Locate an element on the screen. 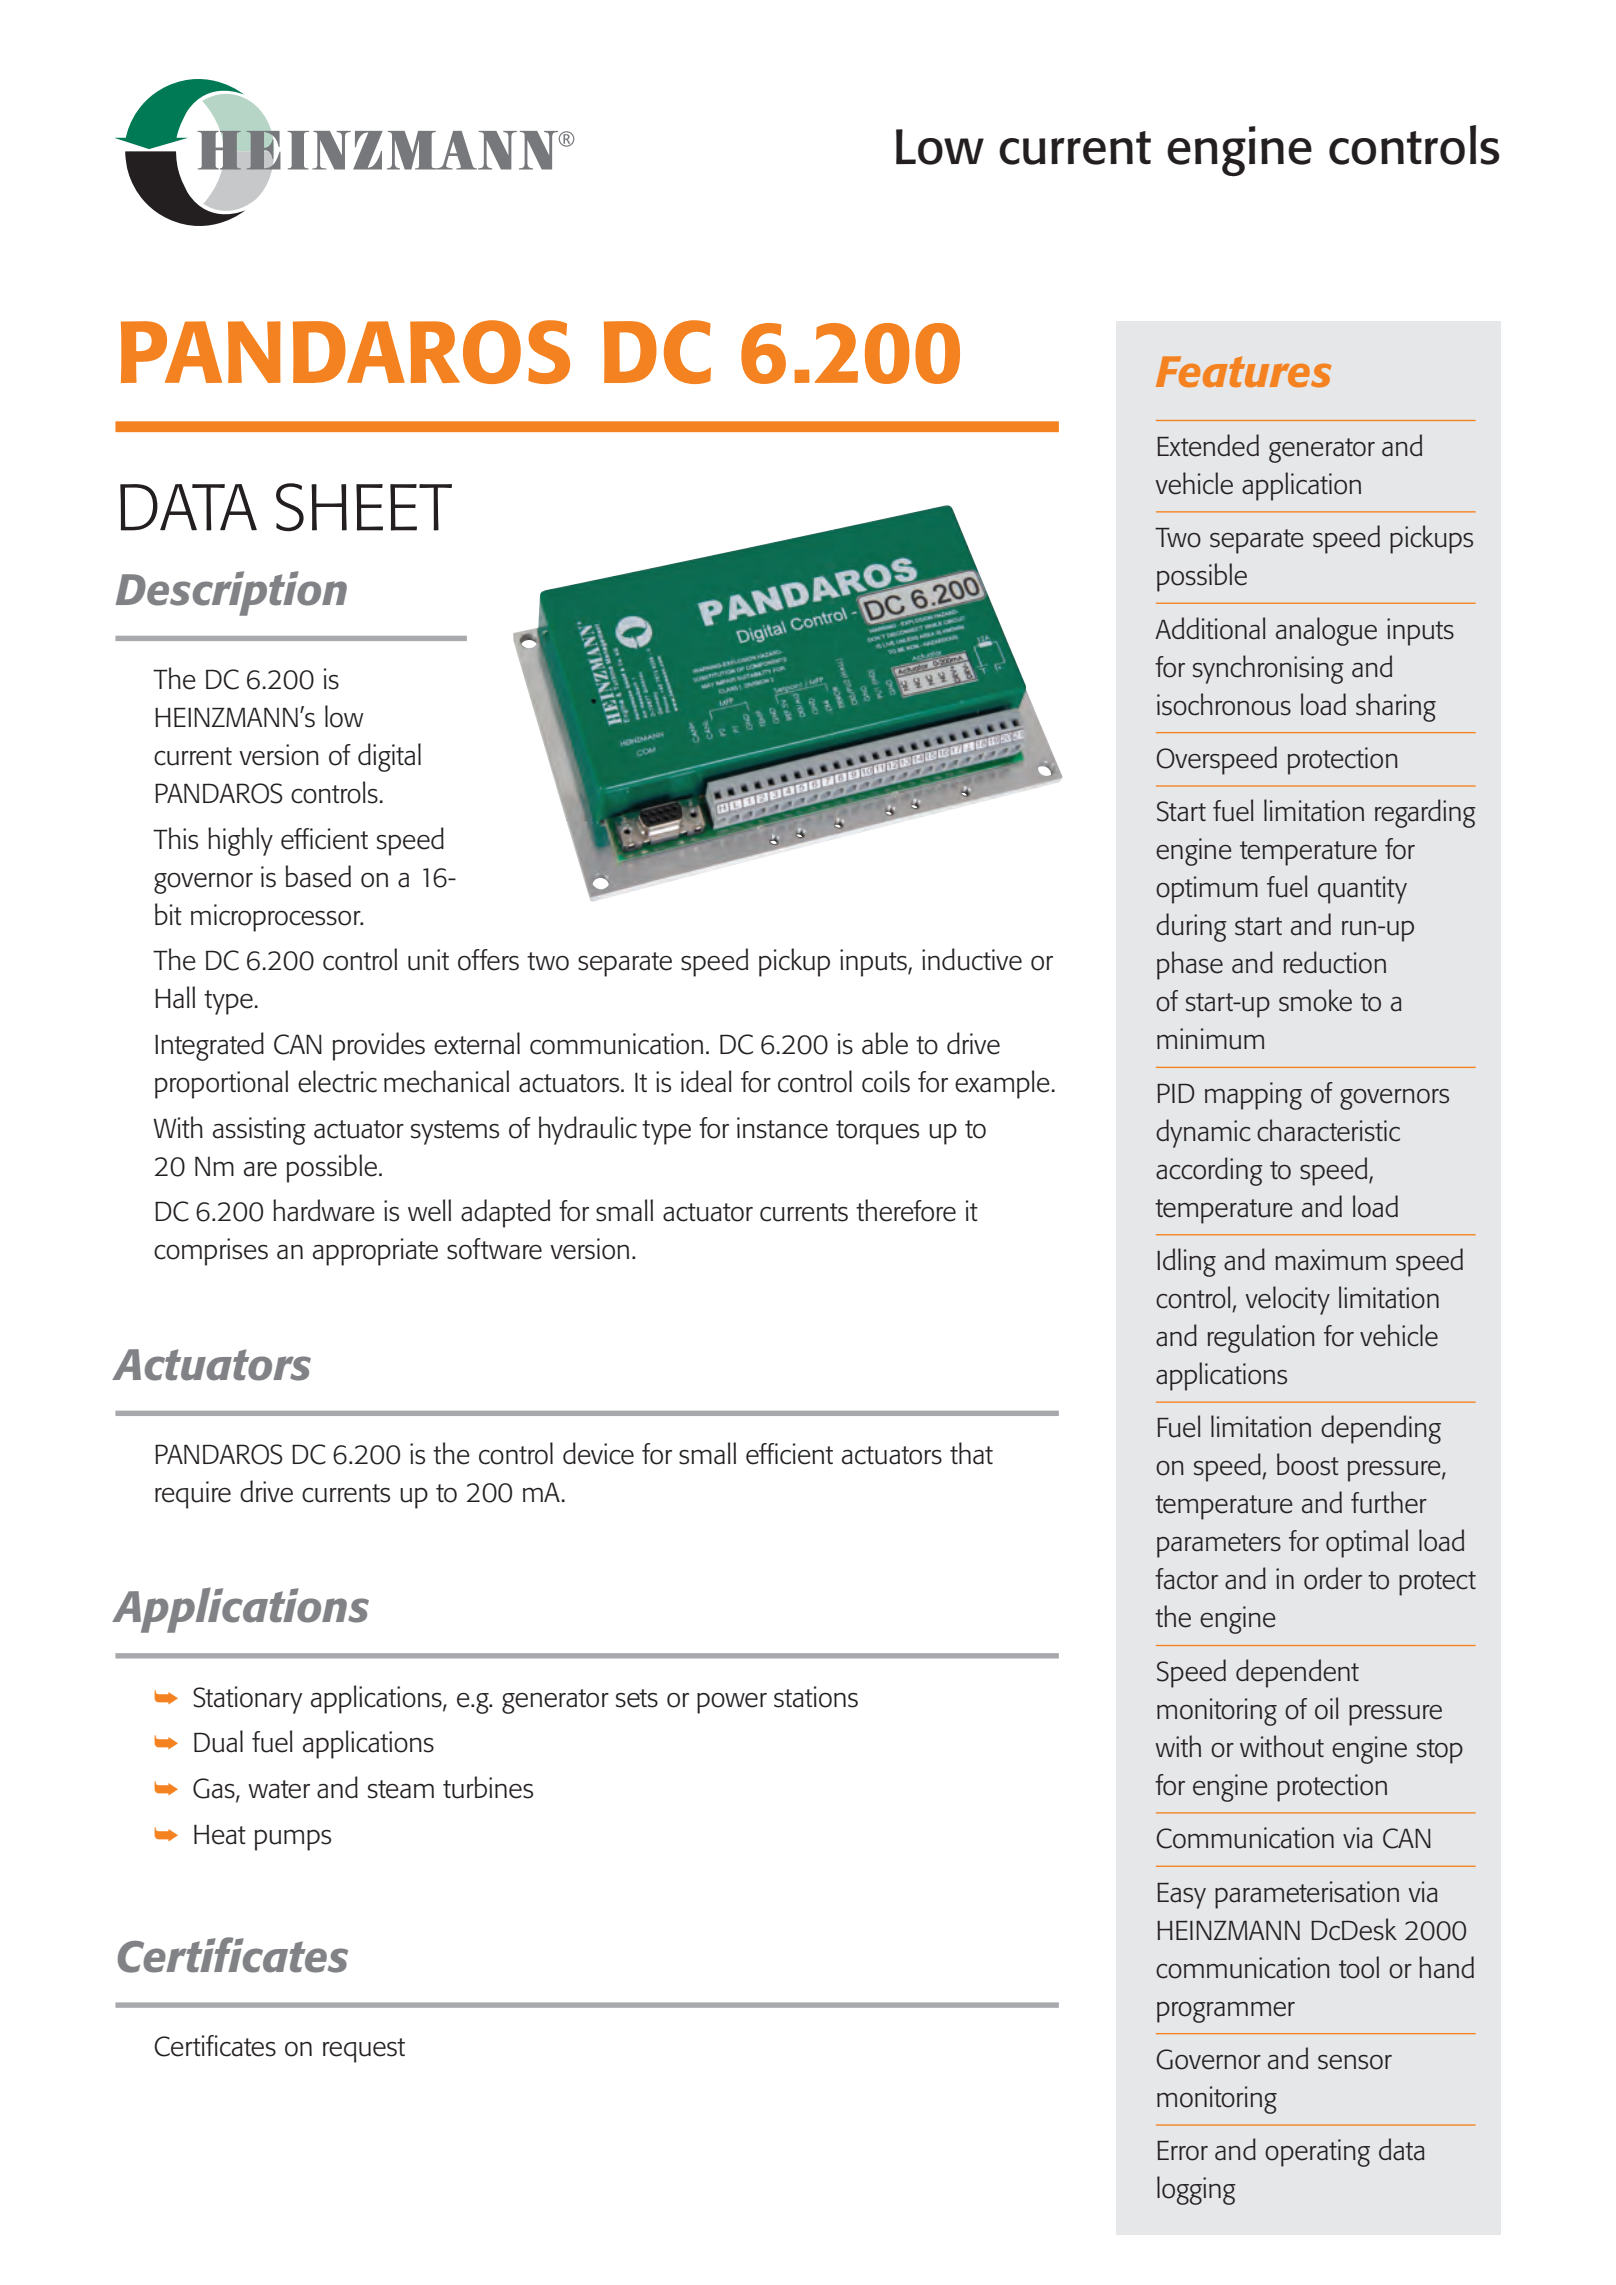 Image resolution: width=1616 pixels, height=2285 pixels. able is located at coordinates (885, 1043).
